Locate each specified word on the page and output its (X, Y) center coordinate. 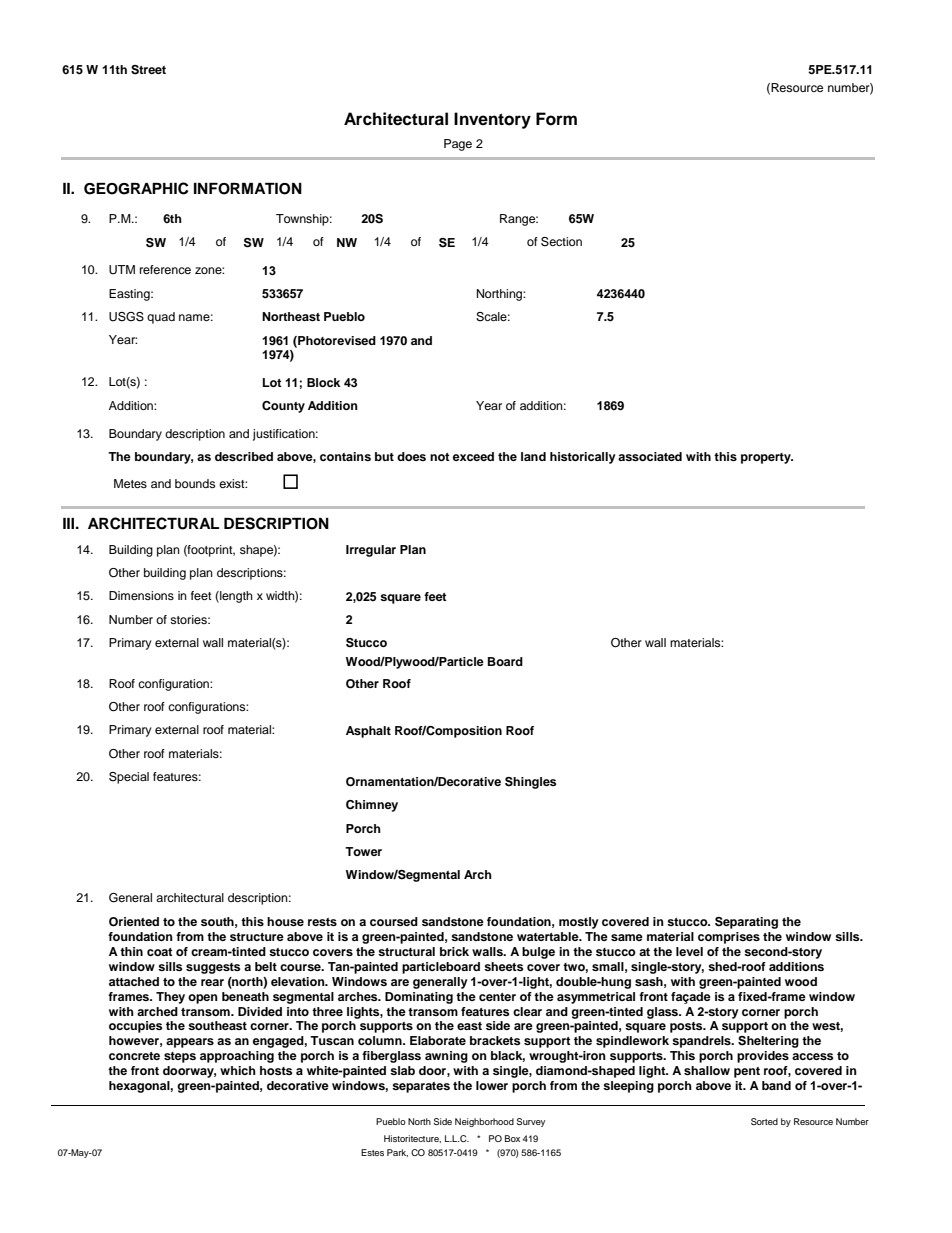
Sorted (764, 1121)
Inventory (492, 120)
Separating (746, 923)
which (238, 1070)
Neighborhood (484, 1122)
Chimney (372, 806)
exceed (473, 456)
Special (129, 778)
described (244, 456)
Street (148, 70)
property (767, 458)
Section (561, 242)
